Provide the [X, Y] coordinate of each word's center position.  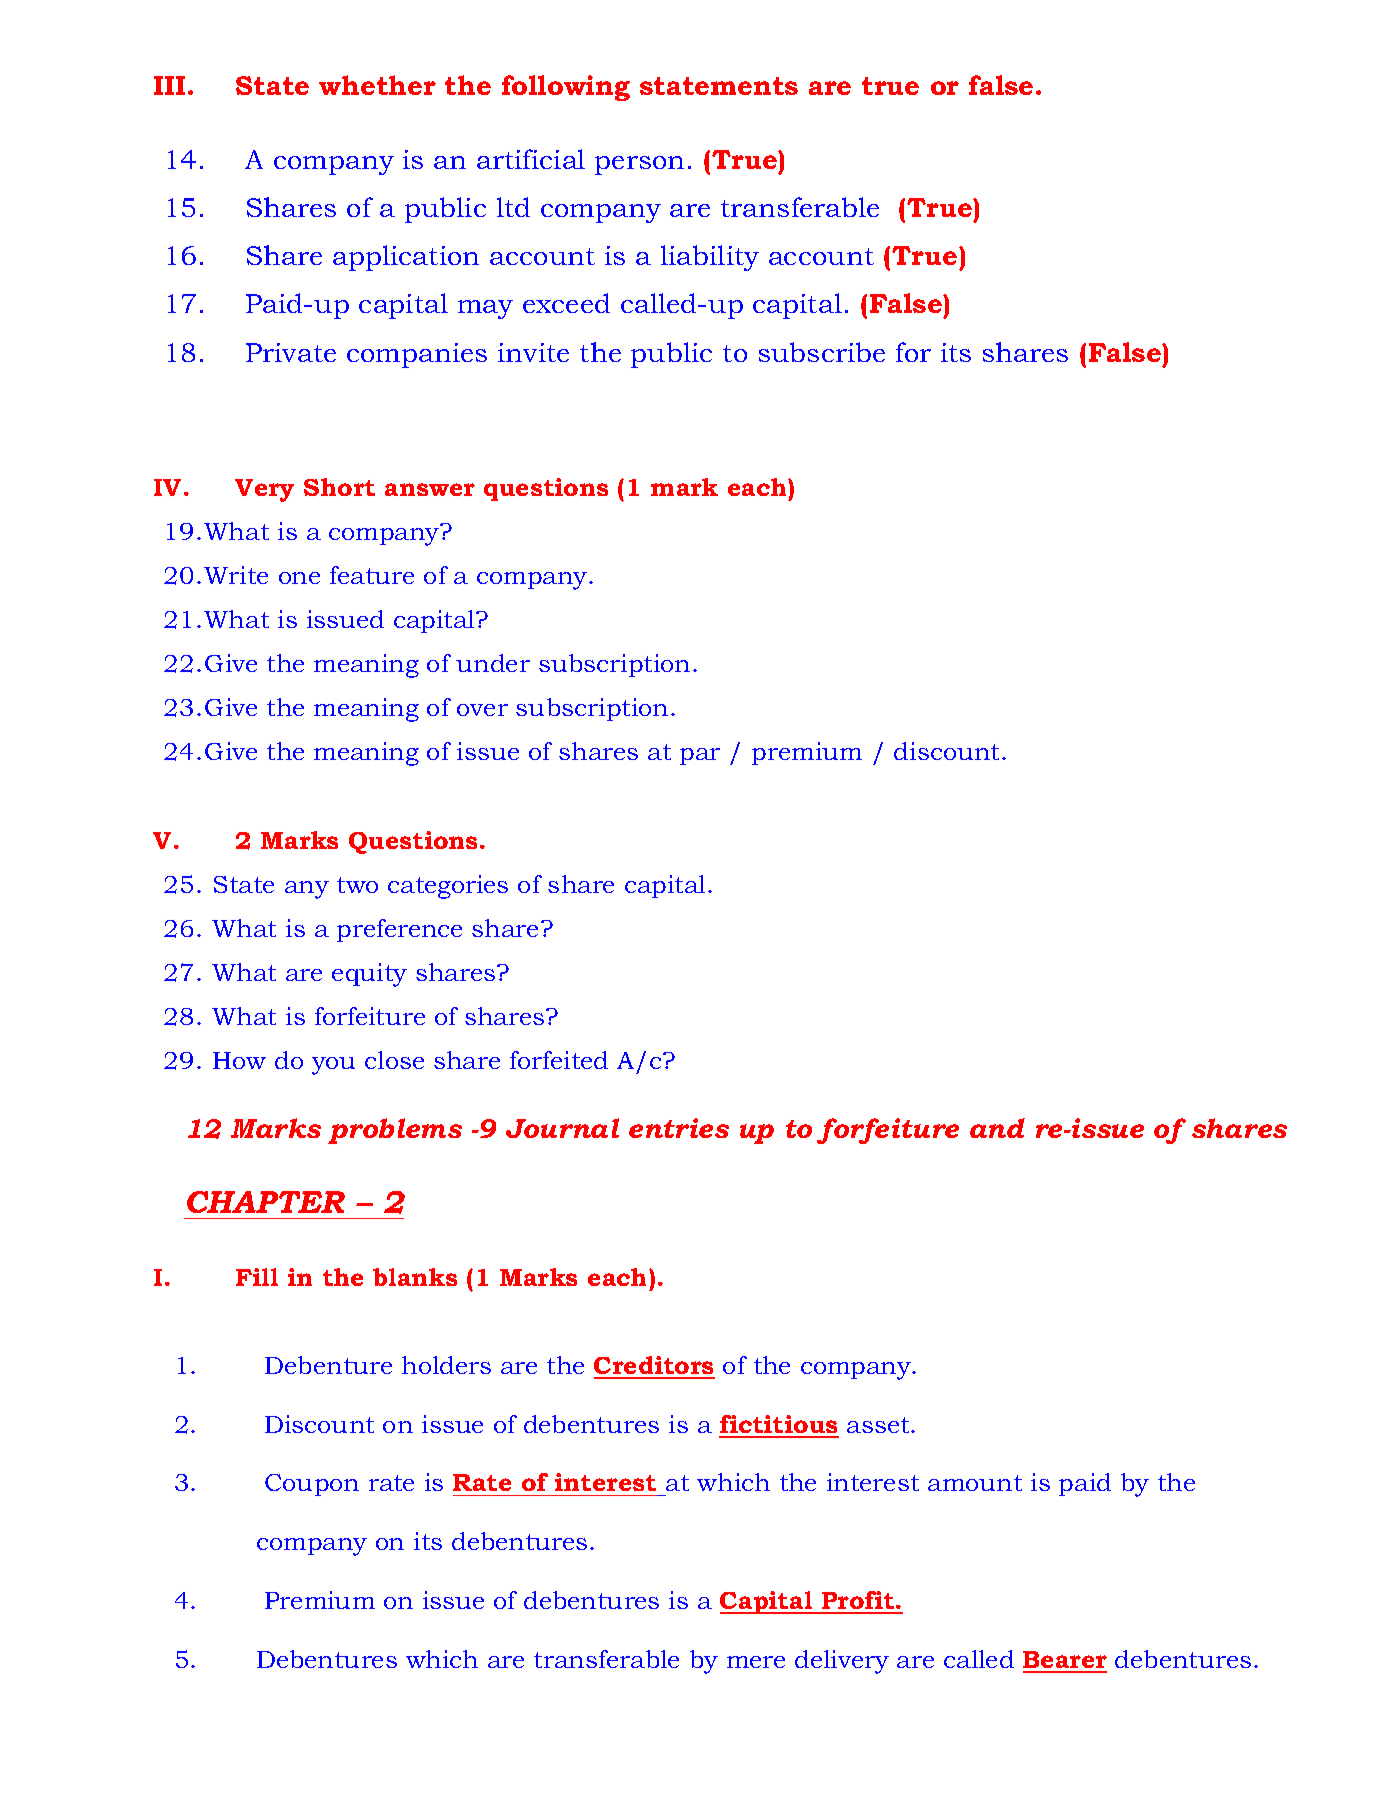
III [169, 85]
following [566, 88]
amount [975, 1483]
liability [710, 258]
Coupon [312, 1485]
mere [756, 1662]
